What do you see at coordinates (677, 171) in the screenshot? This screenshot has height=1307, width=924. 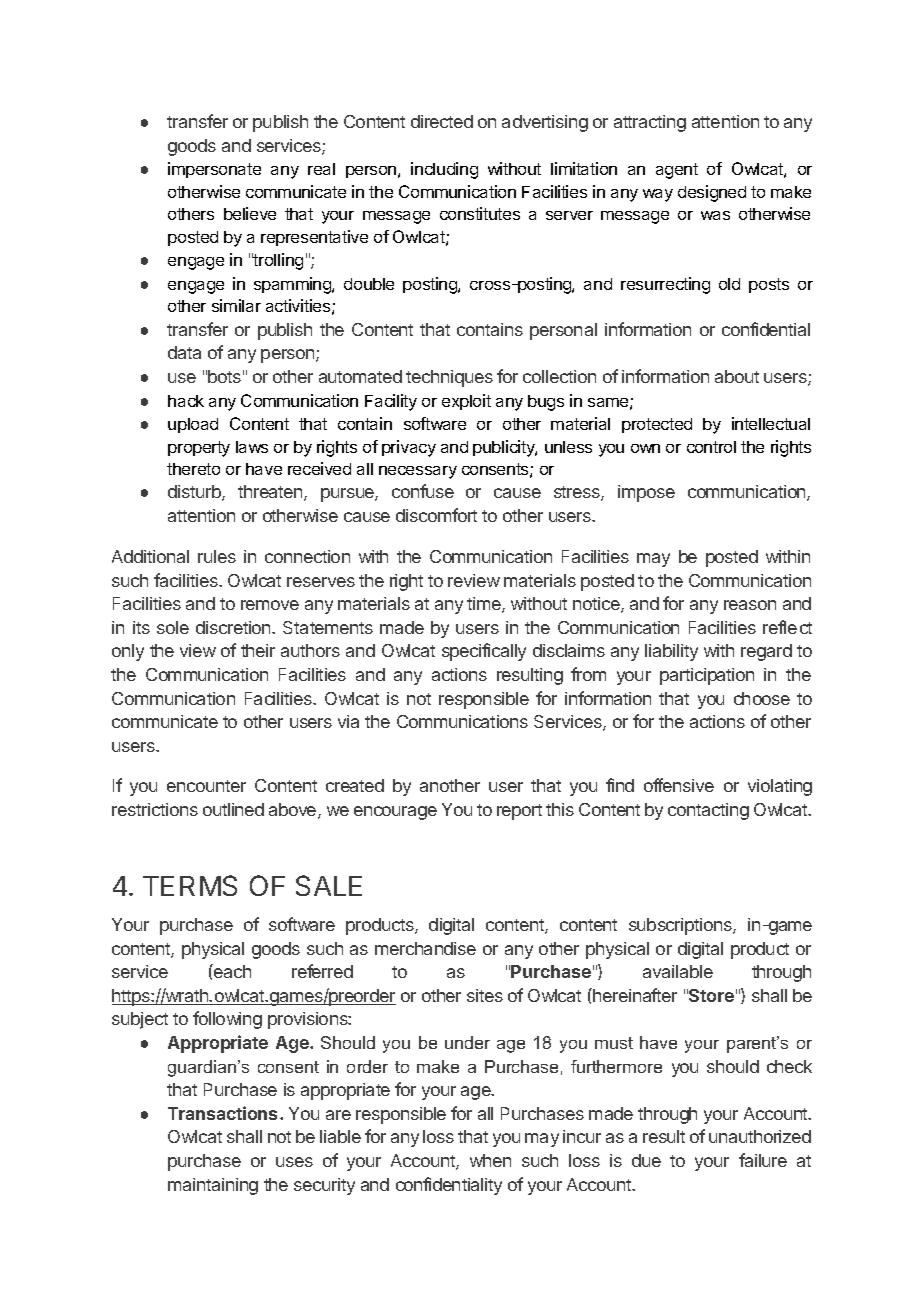 I see `agent` at bounding box center [677, 171].
